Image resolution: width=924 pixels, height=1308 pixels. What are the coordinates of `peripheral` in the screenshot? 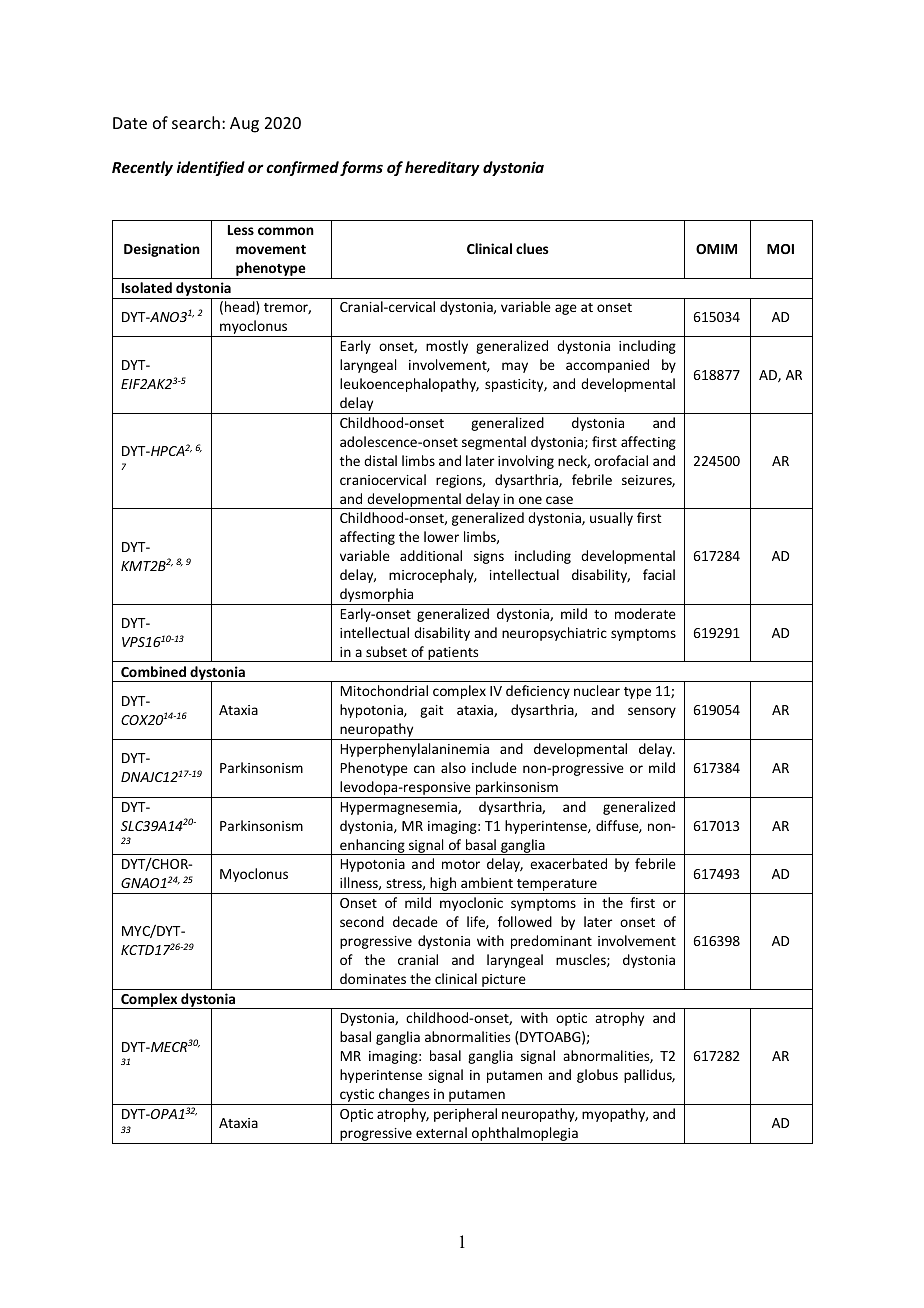 It's located at (465, 1115).
